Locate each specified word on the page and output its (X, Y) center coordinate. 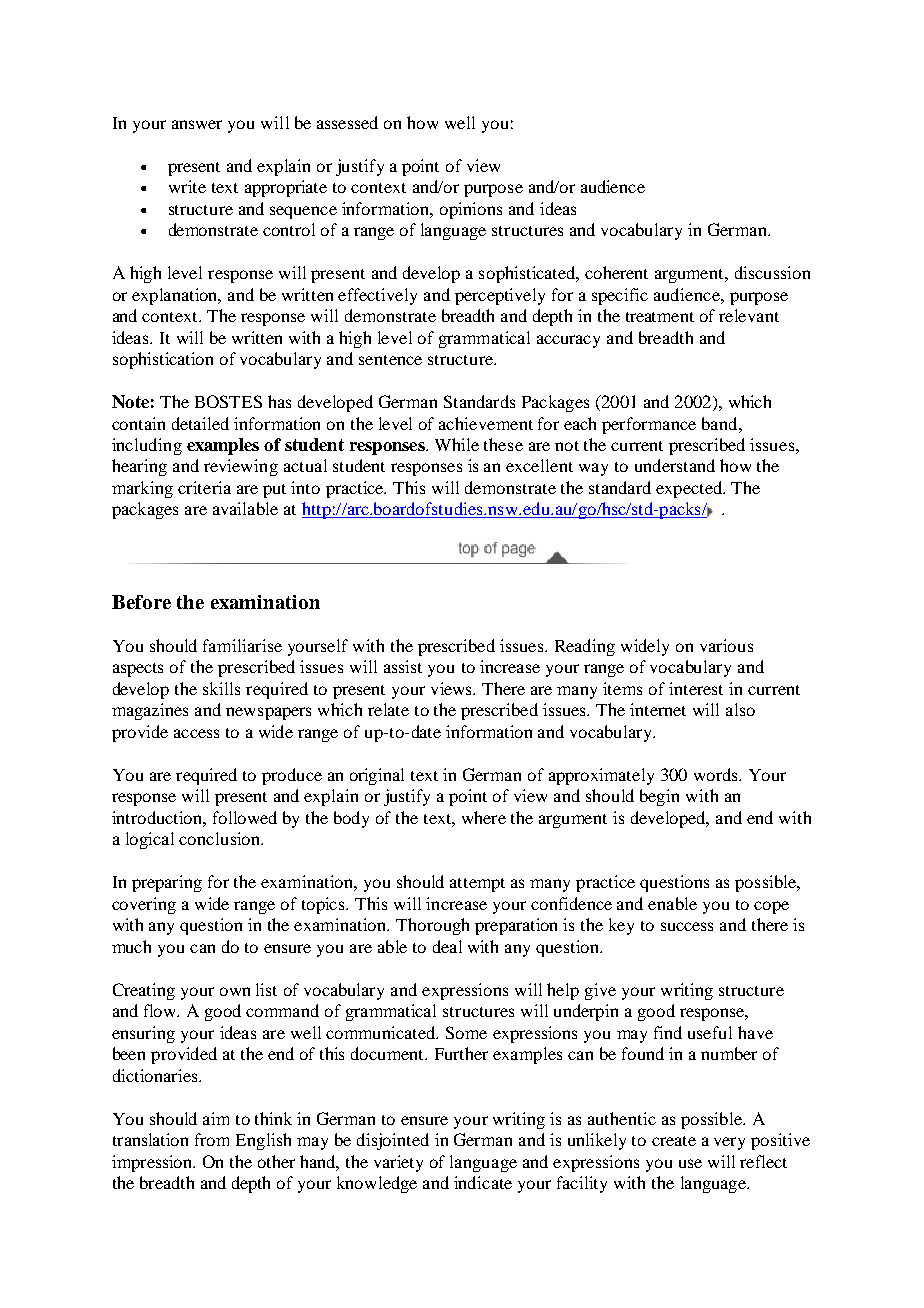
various (726, 645)
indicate (483, 1182)
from (212, 1139)
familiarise (242, 645)
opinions (471, 210)
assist (403, 666)
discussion (772, 272)
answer (197, 124)
